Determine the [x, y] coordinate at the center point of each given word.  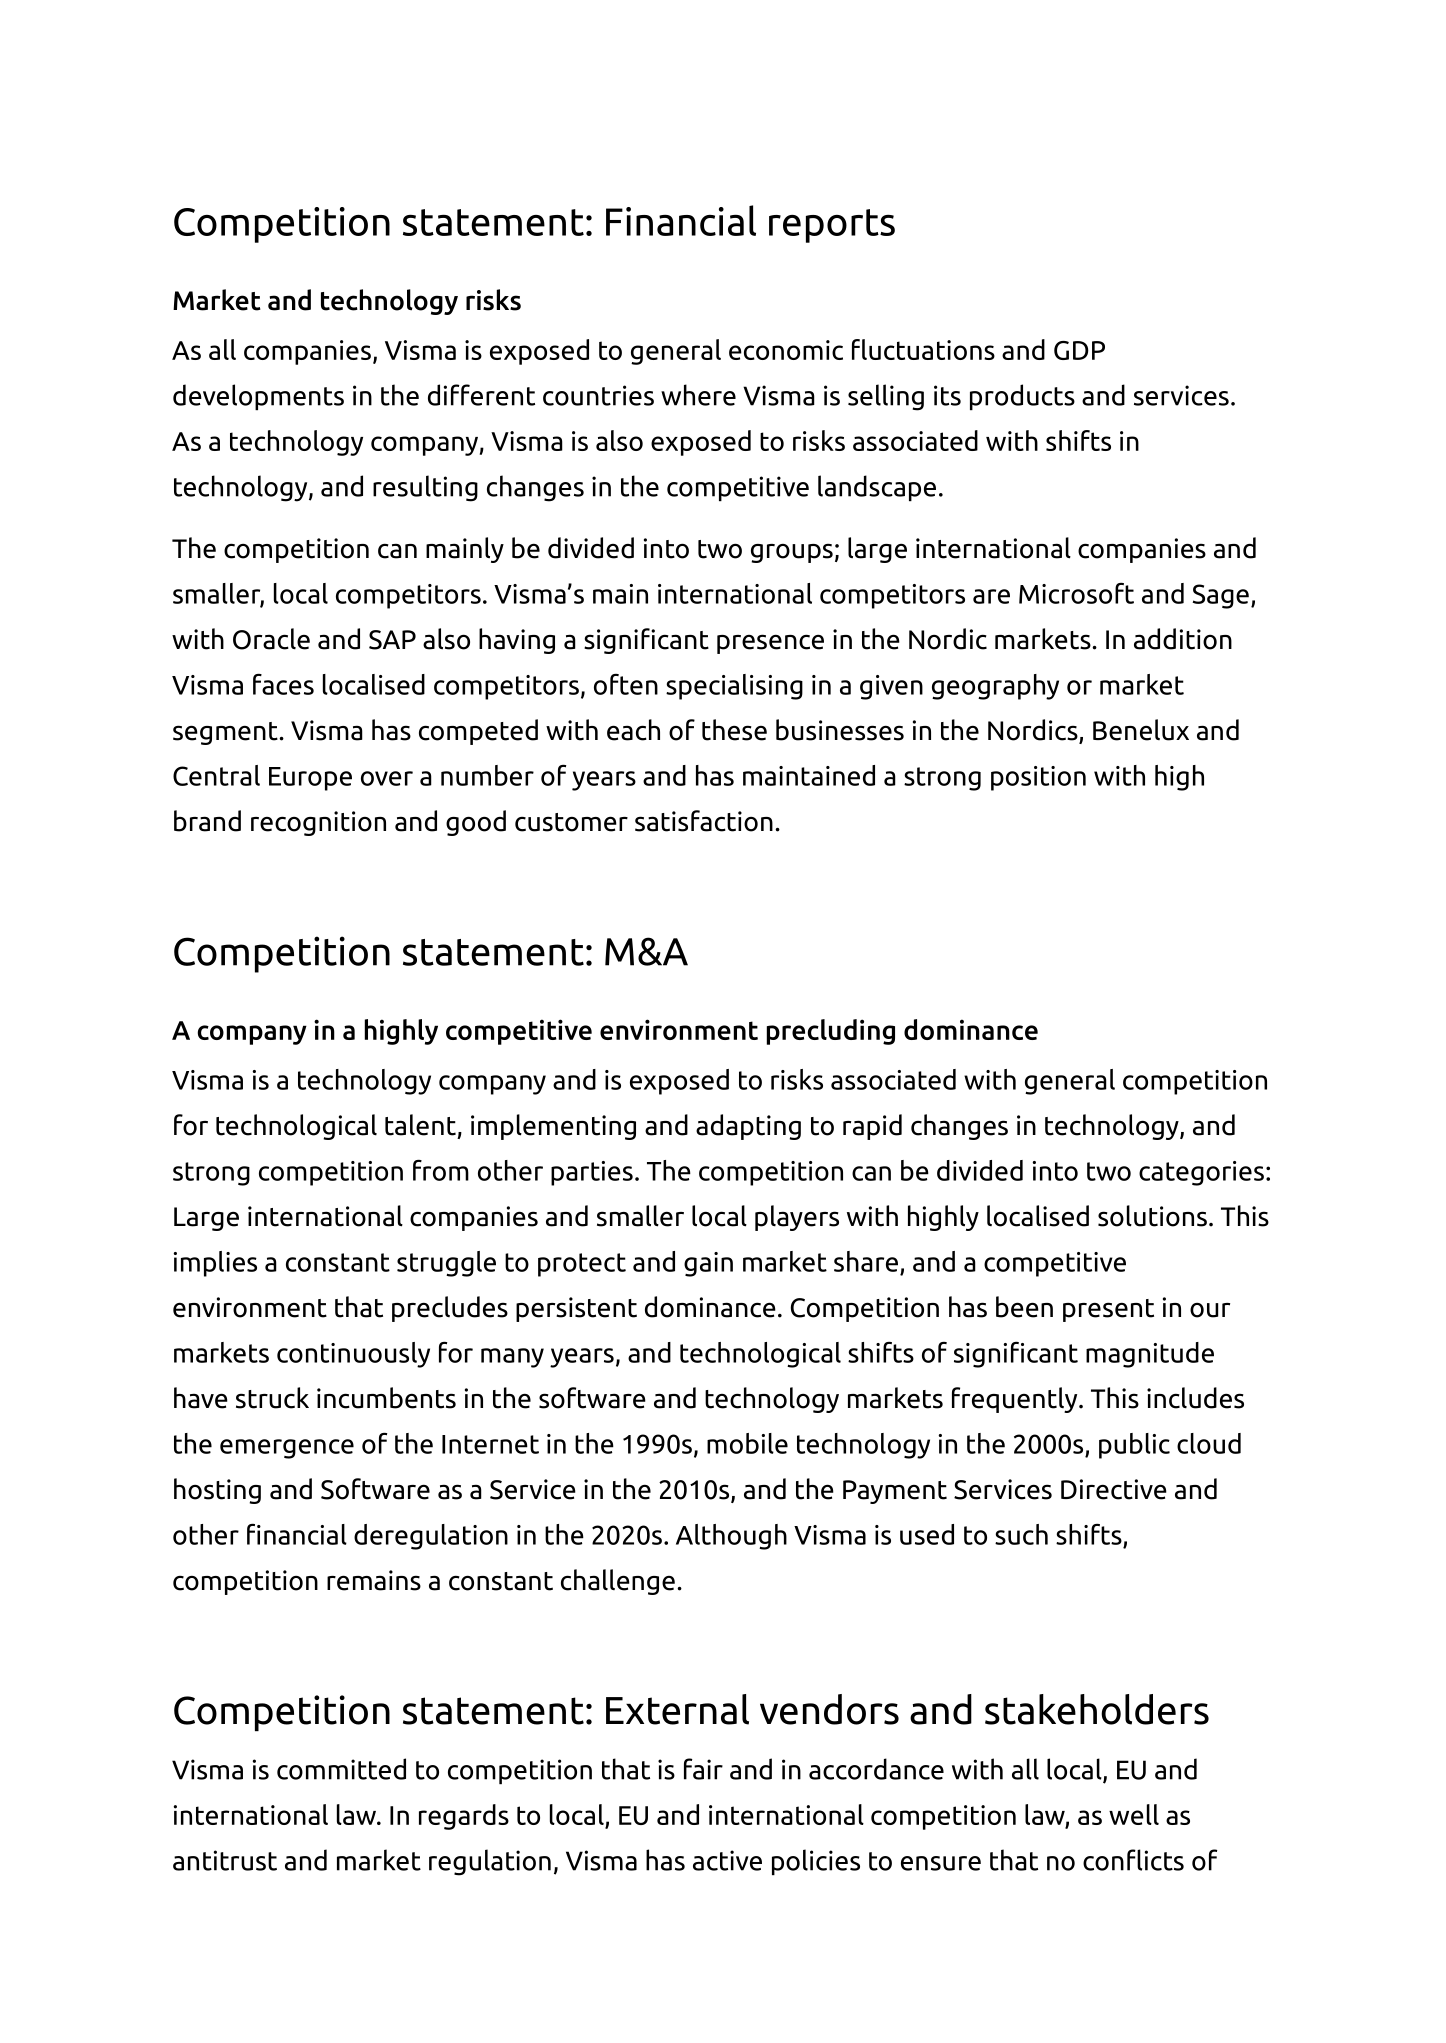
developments [258, 397]
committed [341, 1769]
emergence [287, 1449]
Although [731, 1537]
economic [786, 350]
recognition [318, 823]
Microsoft [1076, 593]
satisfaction [704, 821]
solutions [1152, 1216]
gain [708, 1264]
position [1038, 778]
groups [792, 553]
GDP [1079, 350]
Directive [1114, 1489]
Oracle [271, 639]
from [441, 1170]
